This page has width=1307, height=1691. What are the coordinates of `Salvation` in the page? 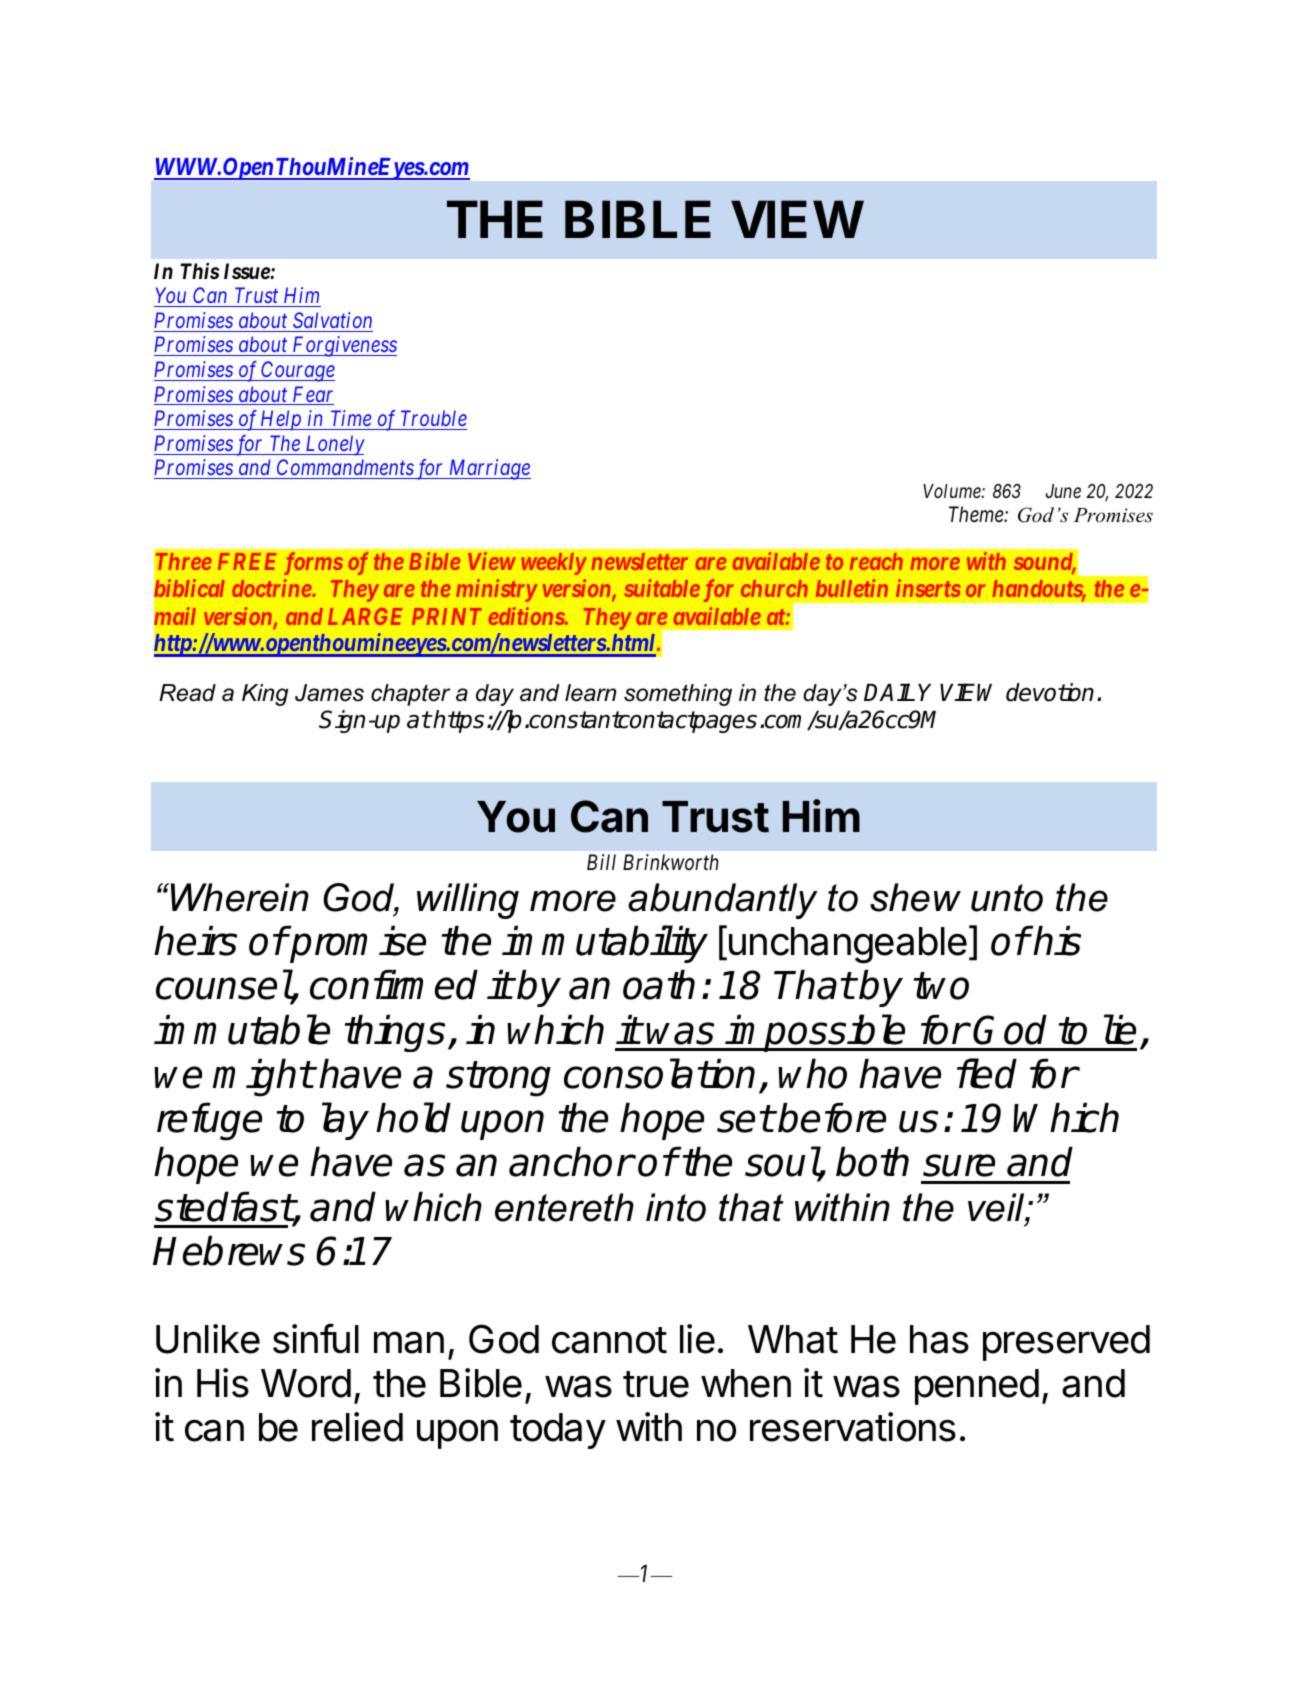 It's located at (332, 320).
